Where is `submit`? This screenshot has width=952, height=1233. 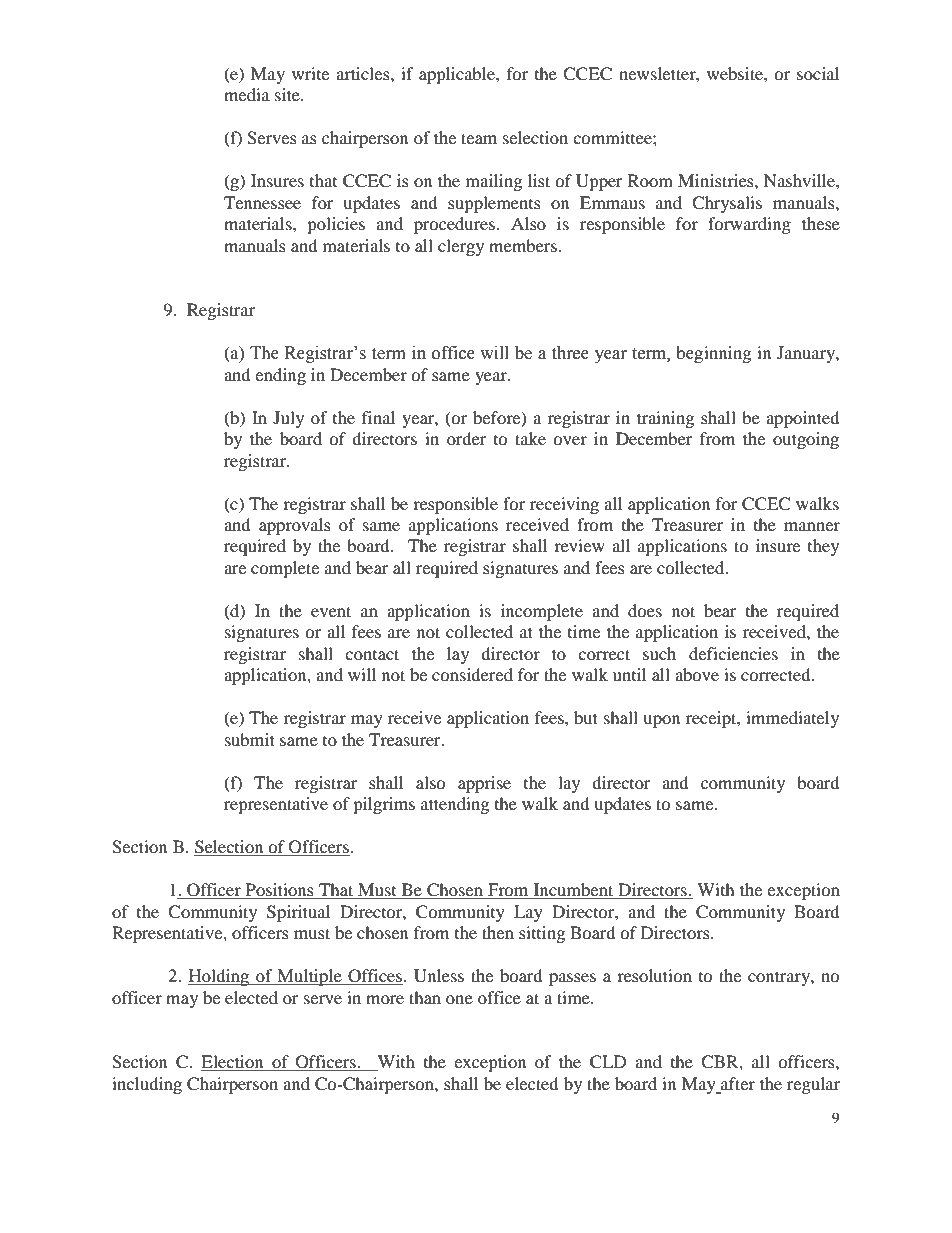 submit is located at coordinates (250, 739).
